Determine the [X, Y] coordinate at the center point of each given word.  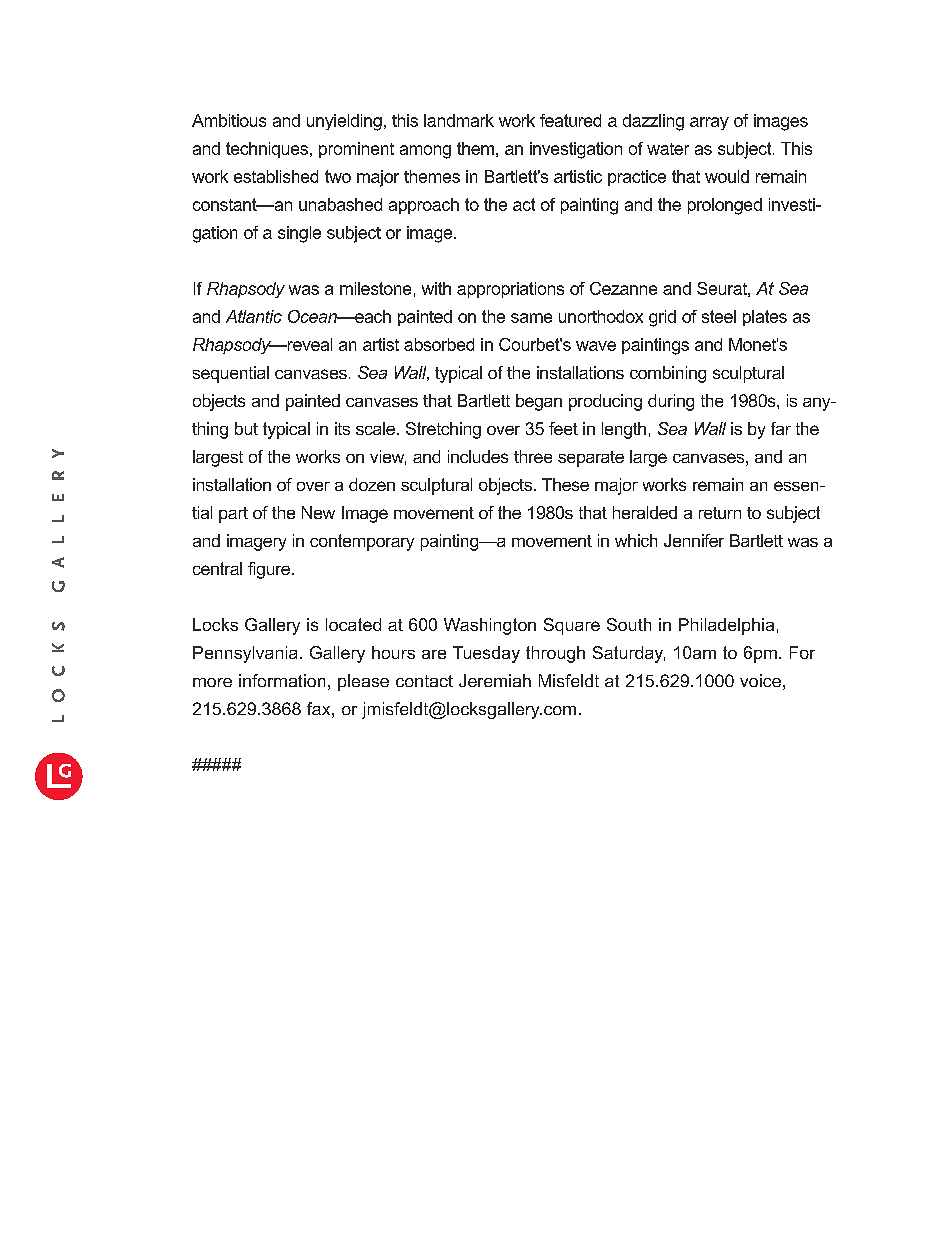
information [282, 680]
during [671, 402]
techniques [267, 150]
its [342, 428]
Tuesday [486, 654]
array [709, 123]
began [539, 402]
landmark [459, 120]
